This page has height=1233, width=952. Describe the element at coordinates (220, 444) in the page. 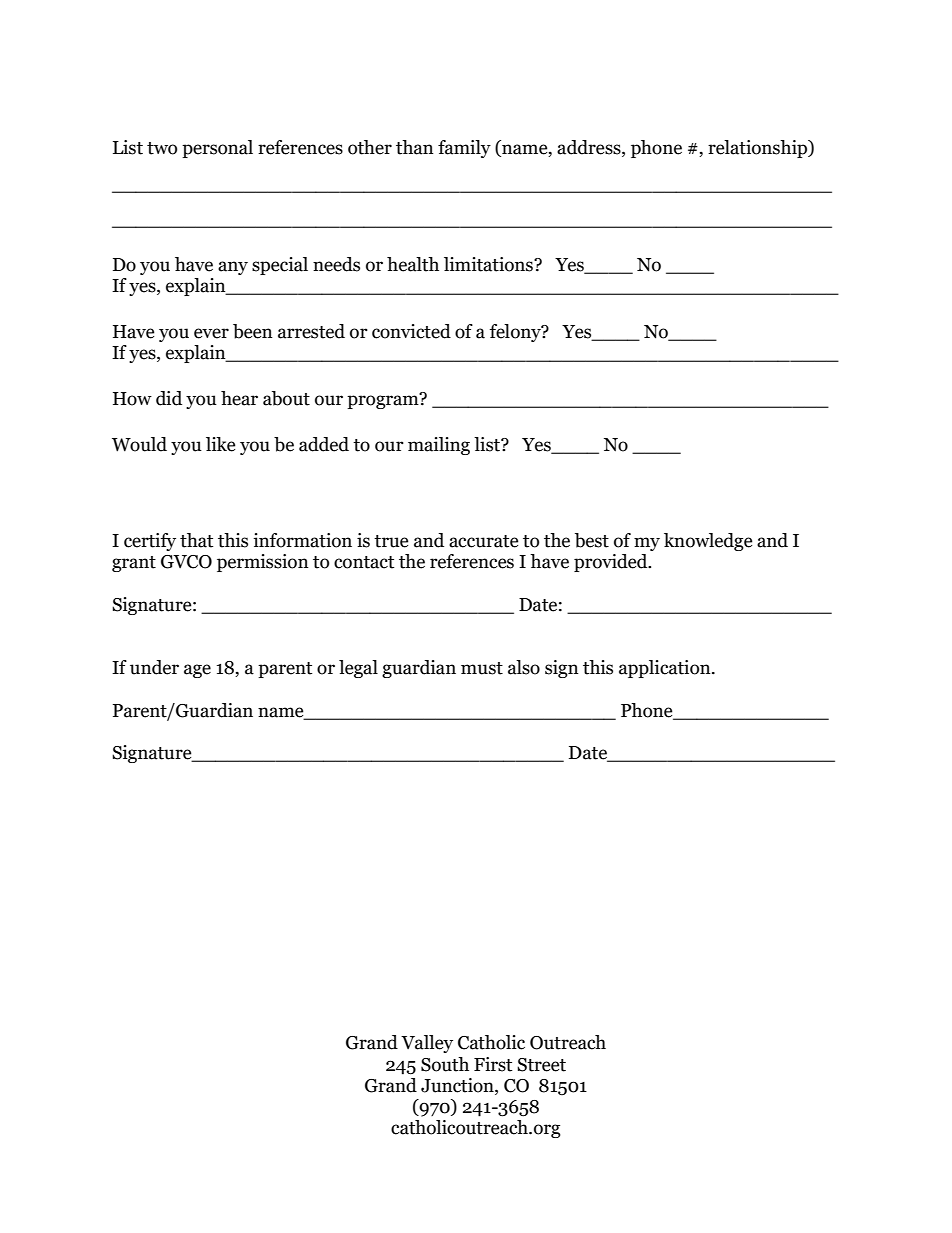

I see `like` at that location.
